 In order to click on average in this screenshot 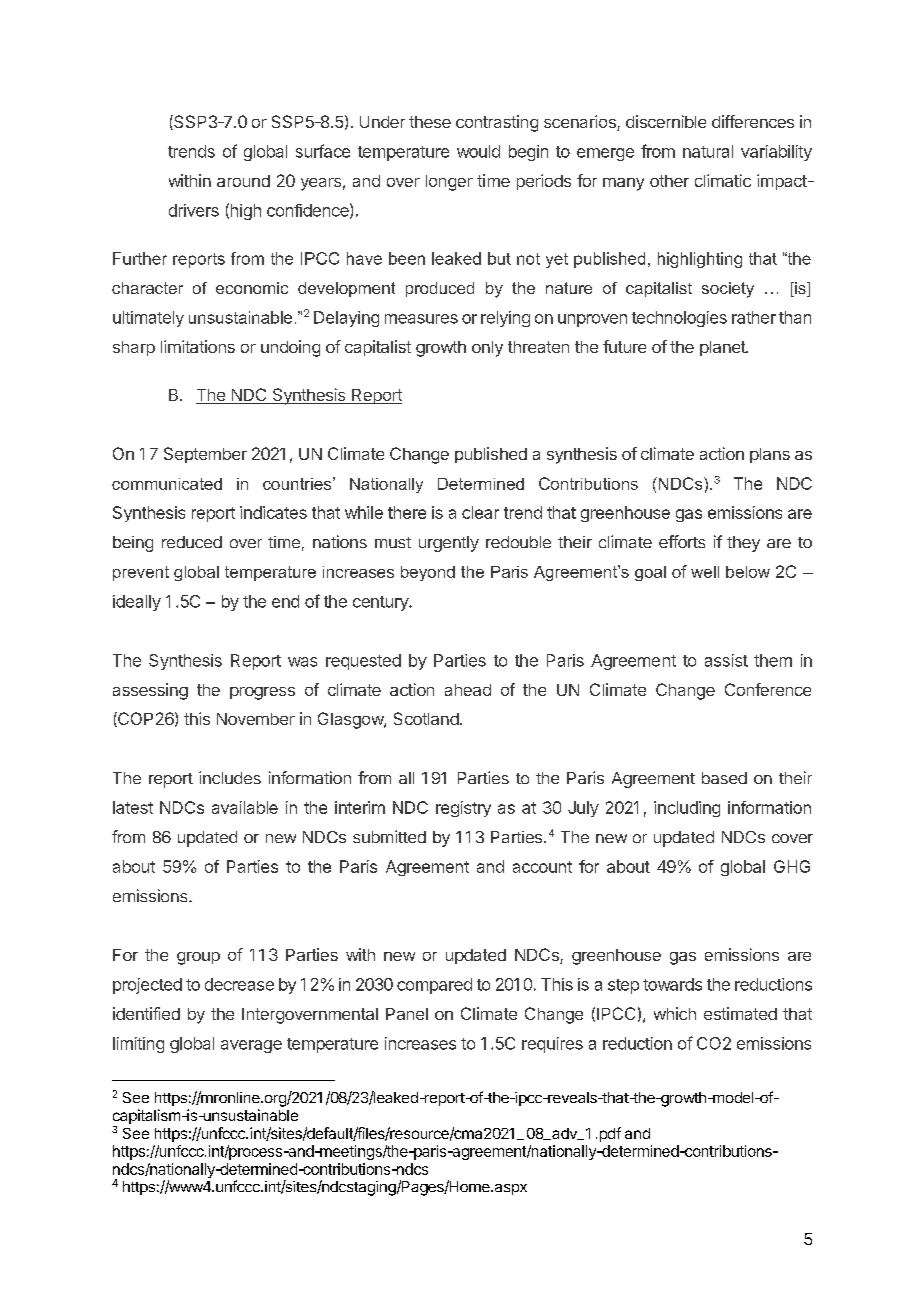, I will do `click(251, 1046)`.
